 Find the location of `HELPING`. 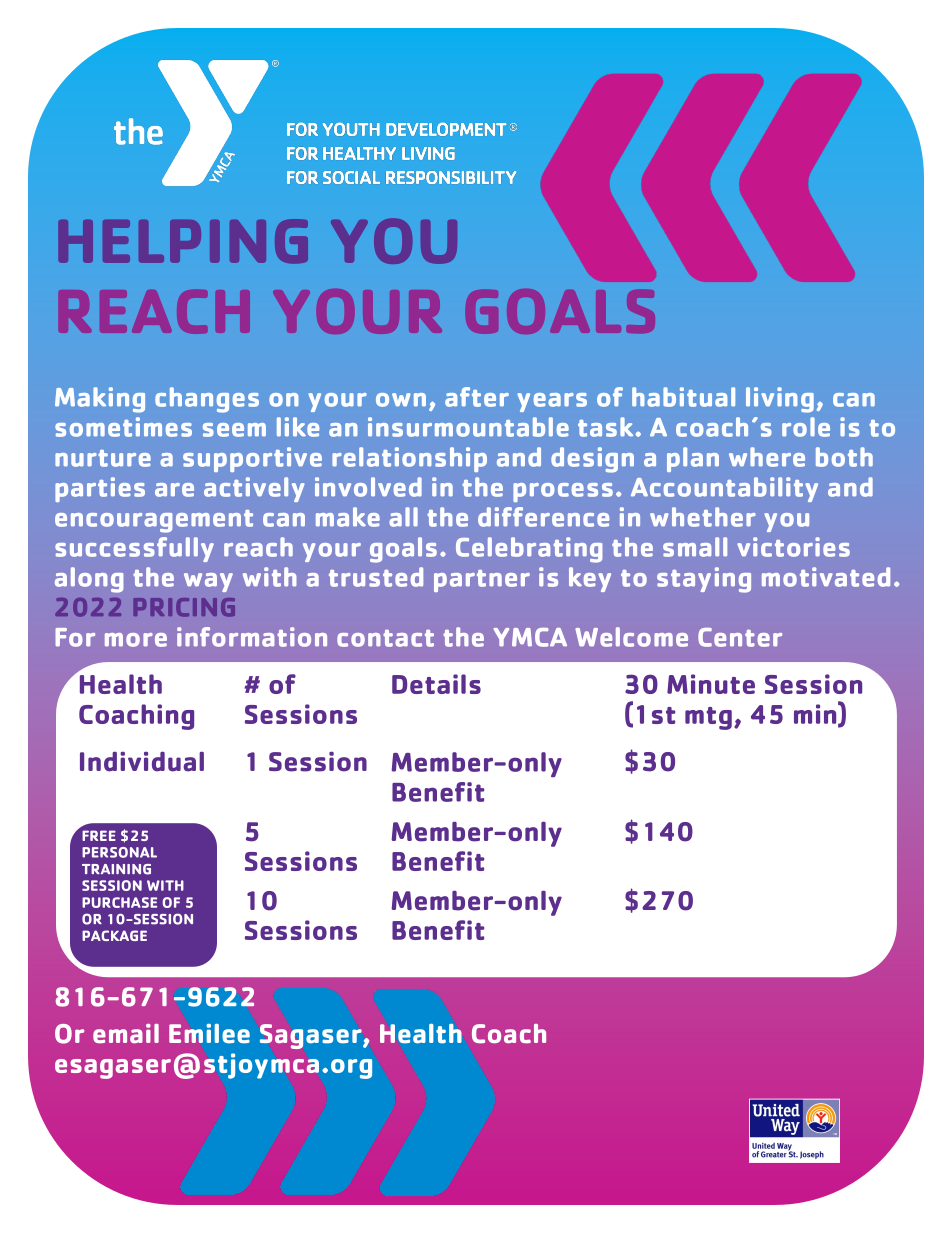

HELPING is located at coordinates (183, 241).
